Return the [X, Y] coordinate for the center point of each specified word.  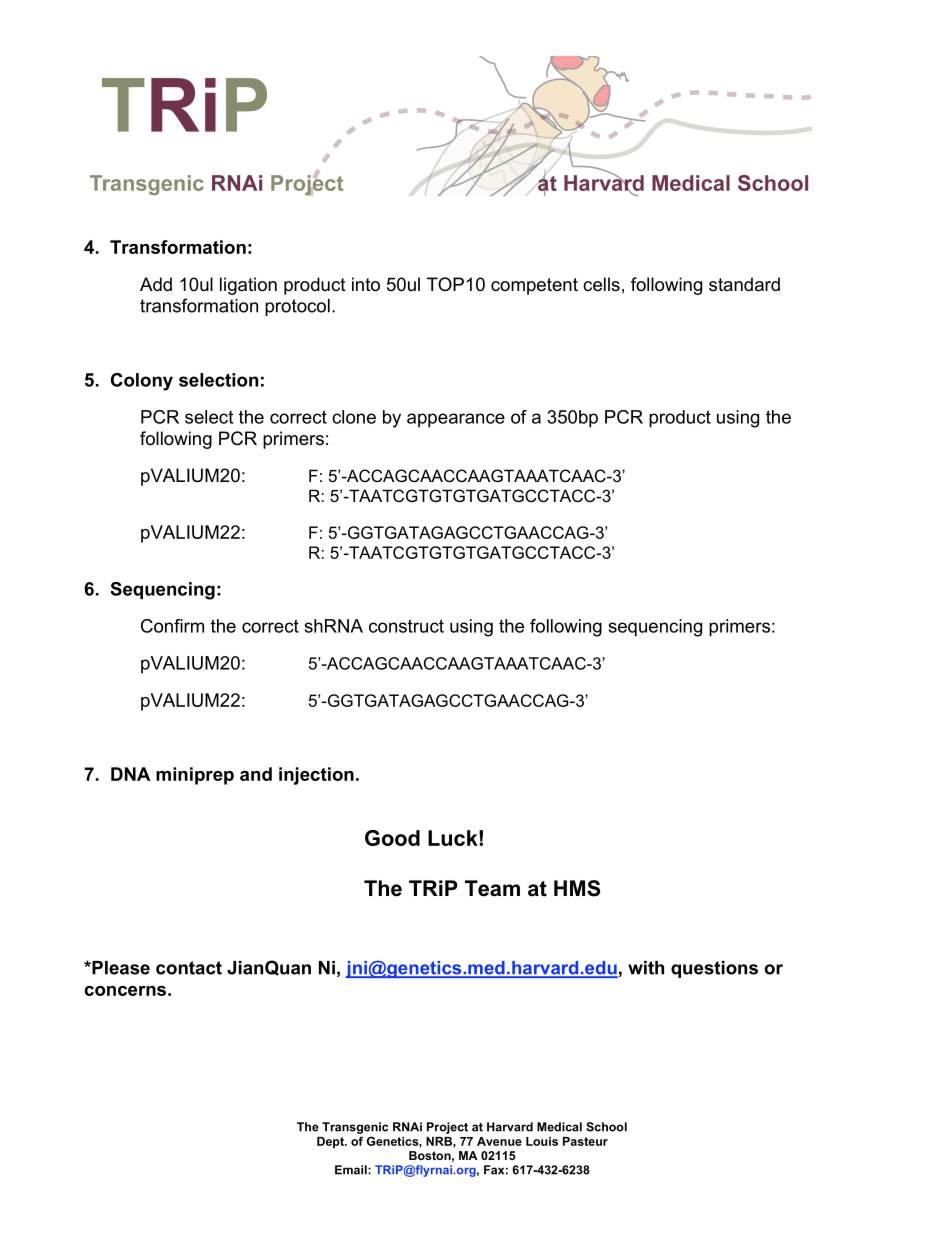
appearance [456, 420]
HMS [577, 888]
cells [601, 284]
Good [392, 838]
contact [189, 968]
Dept [331, 1142]
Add [156, 284]
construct [406, 626]
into [366, 284]
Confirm [172, 626]
